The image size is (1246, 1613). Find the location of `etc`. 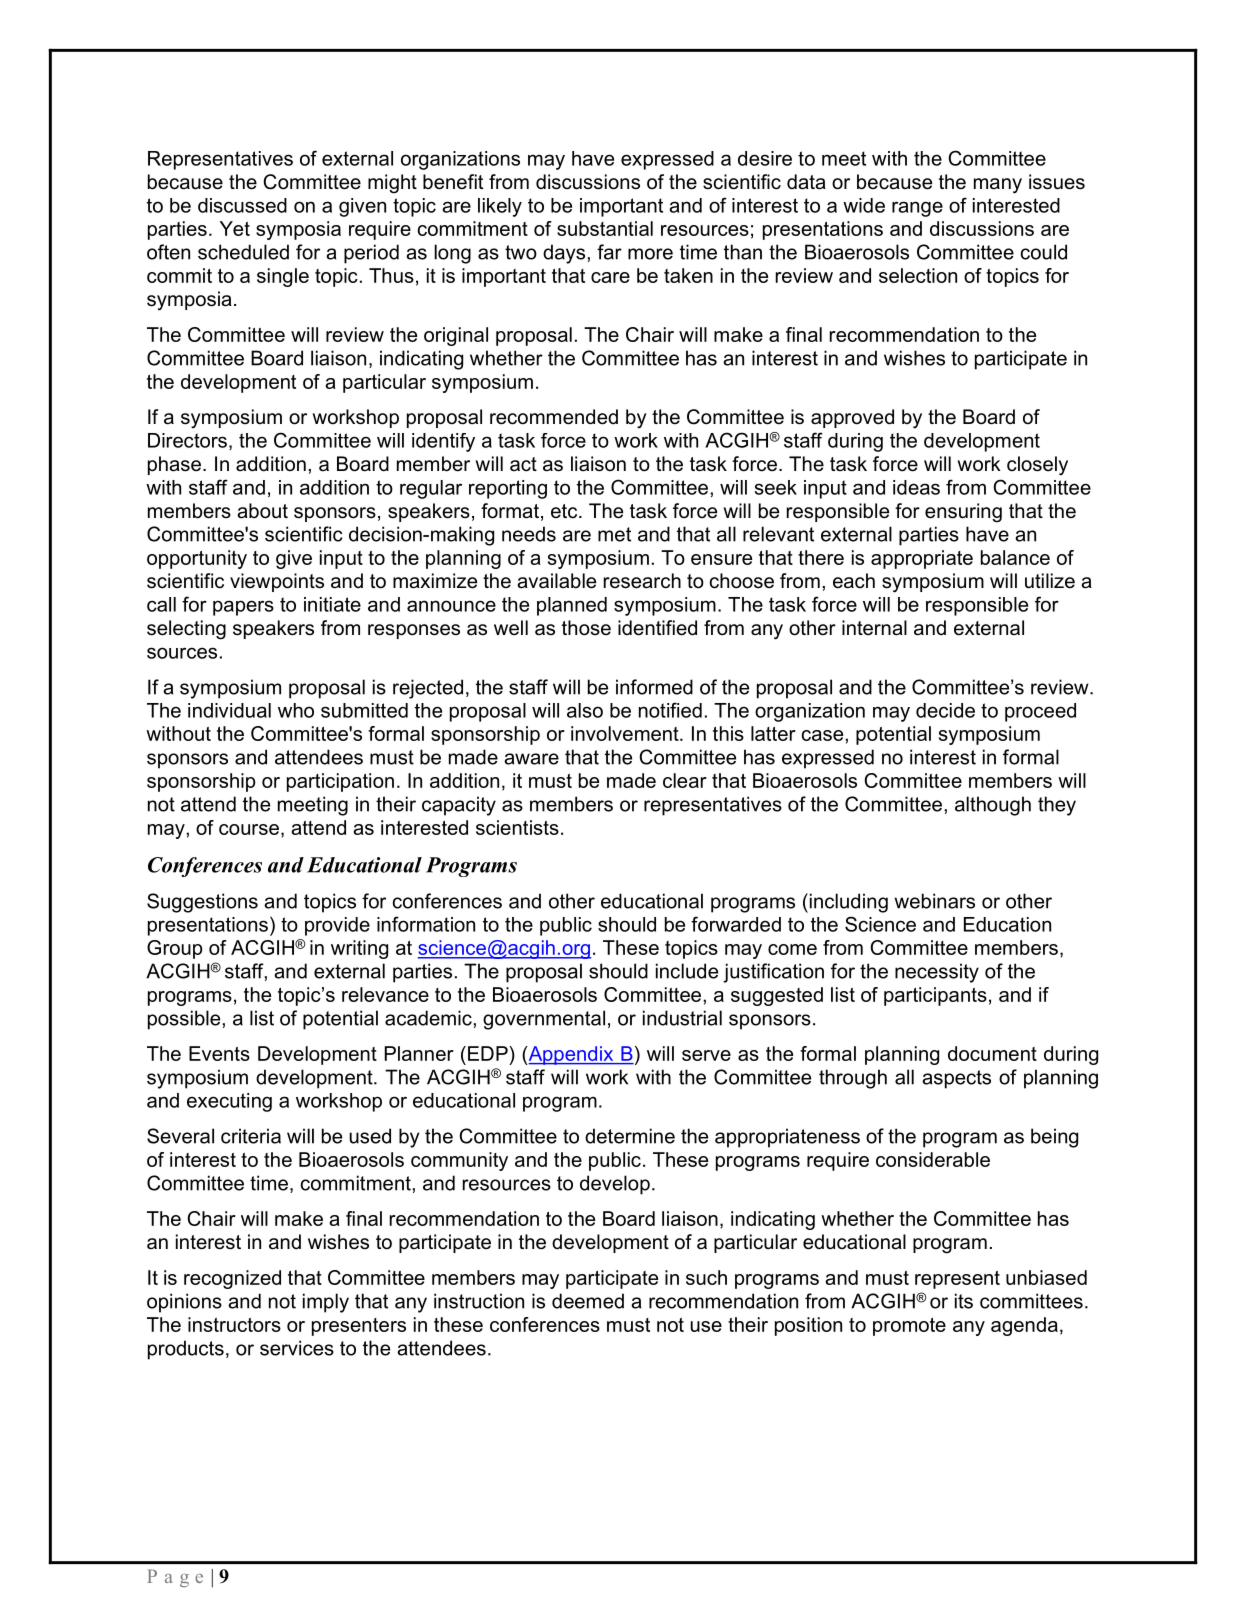

etc is located at coordinates (565, 511).
